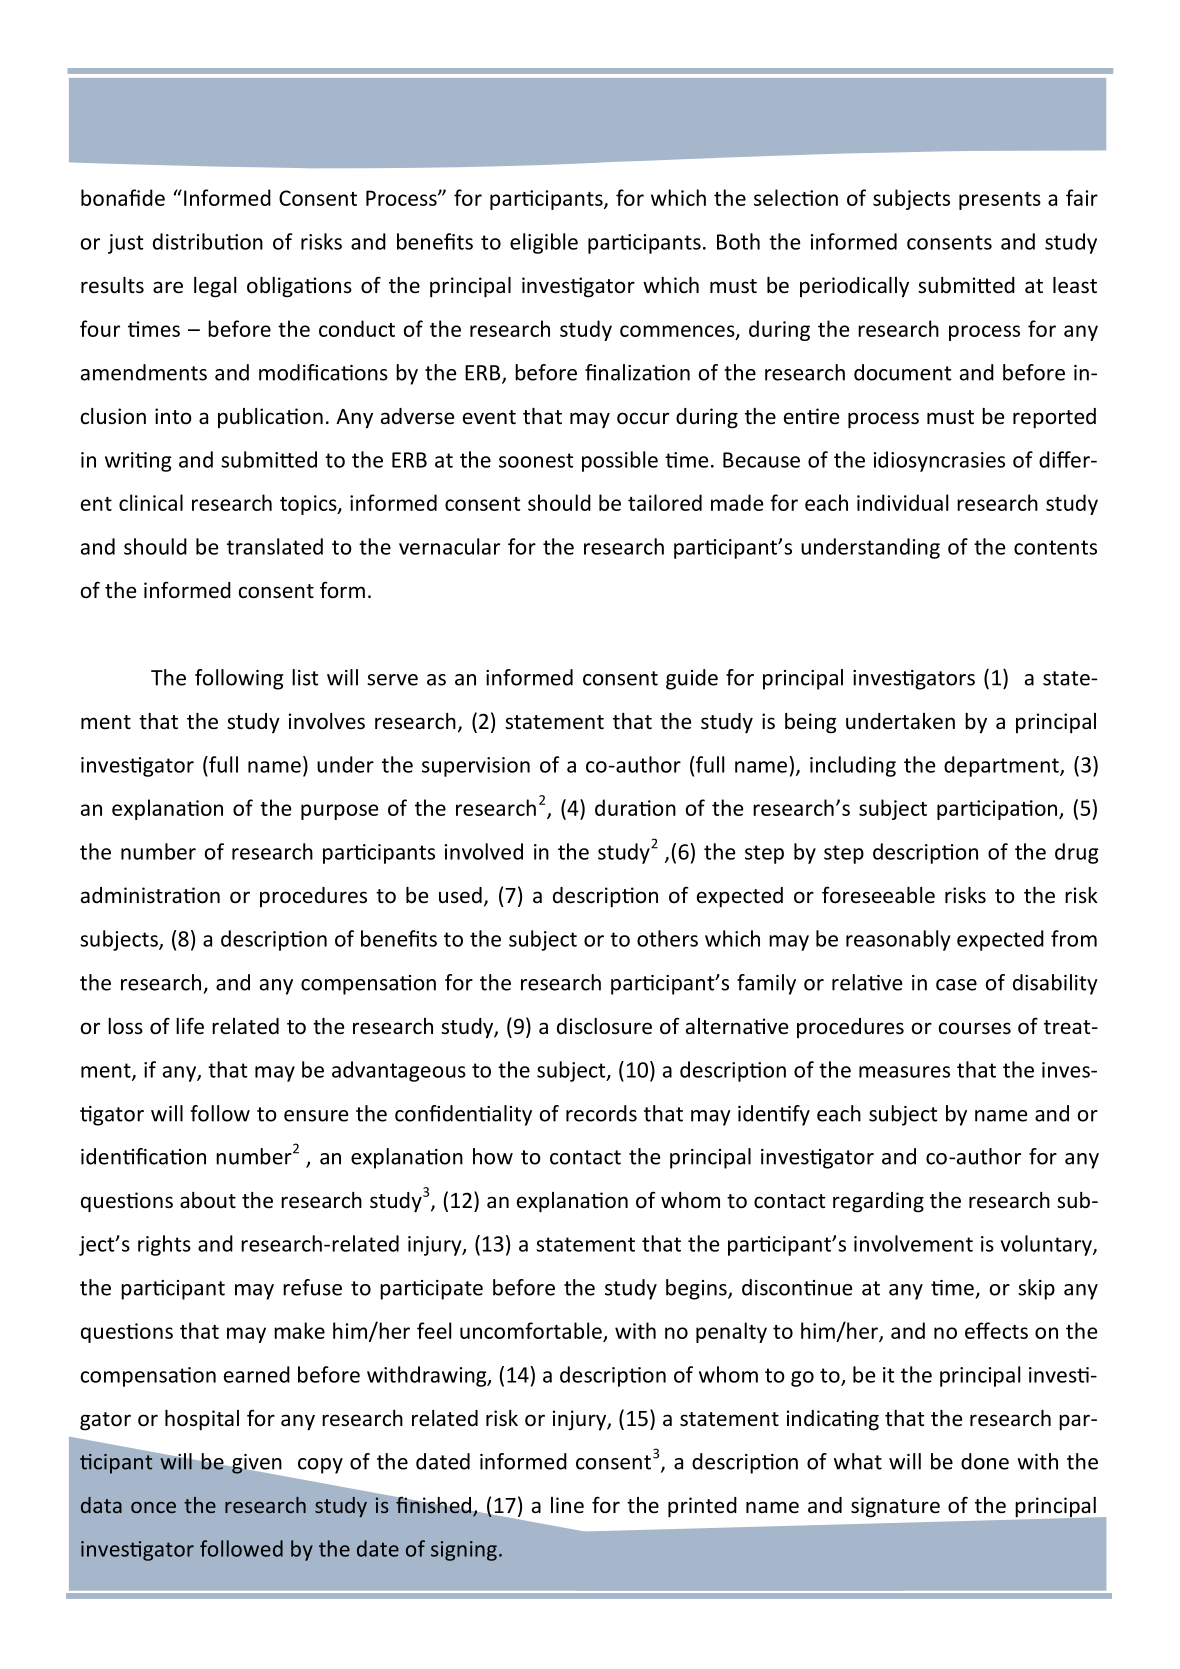  Describe the element at coordinates (1000, 201) in the screenshot. I see `presents` at that location.
